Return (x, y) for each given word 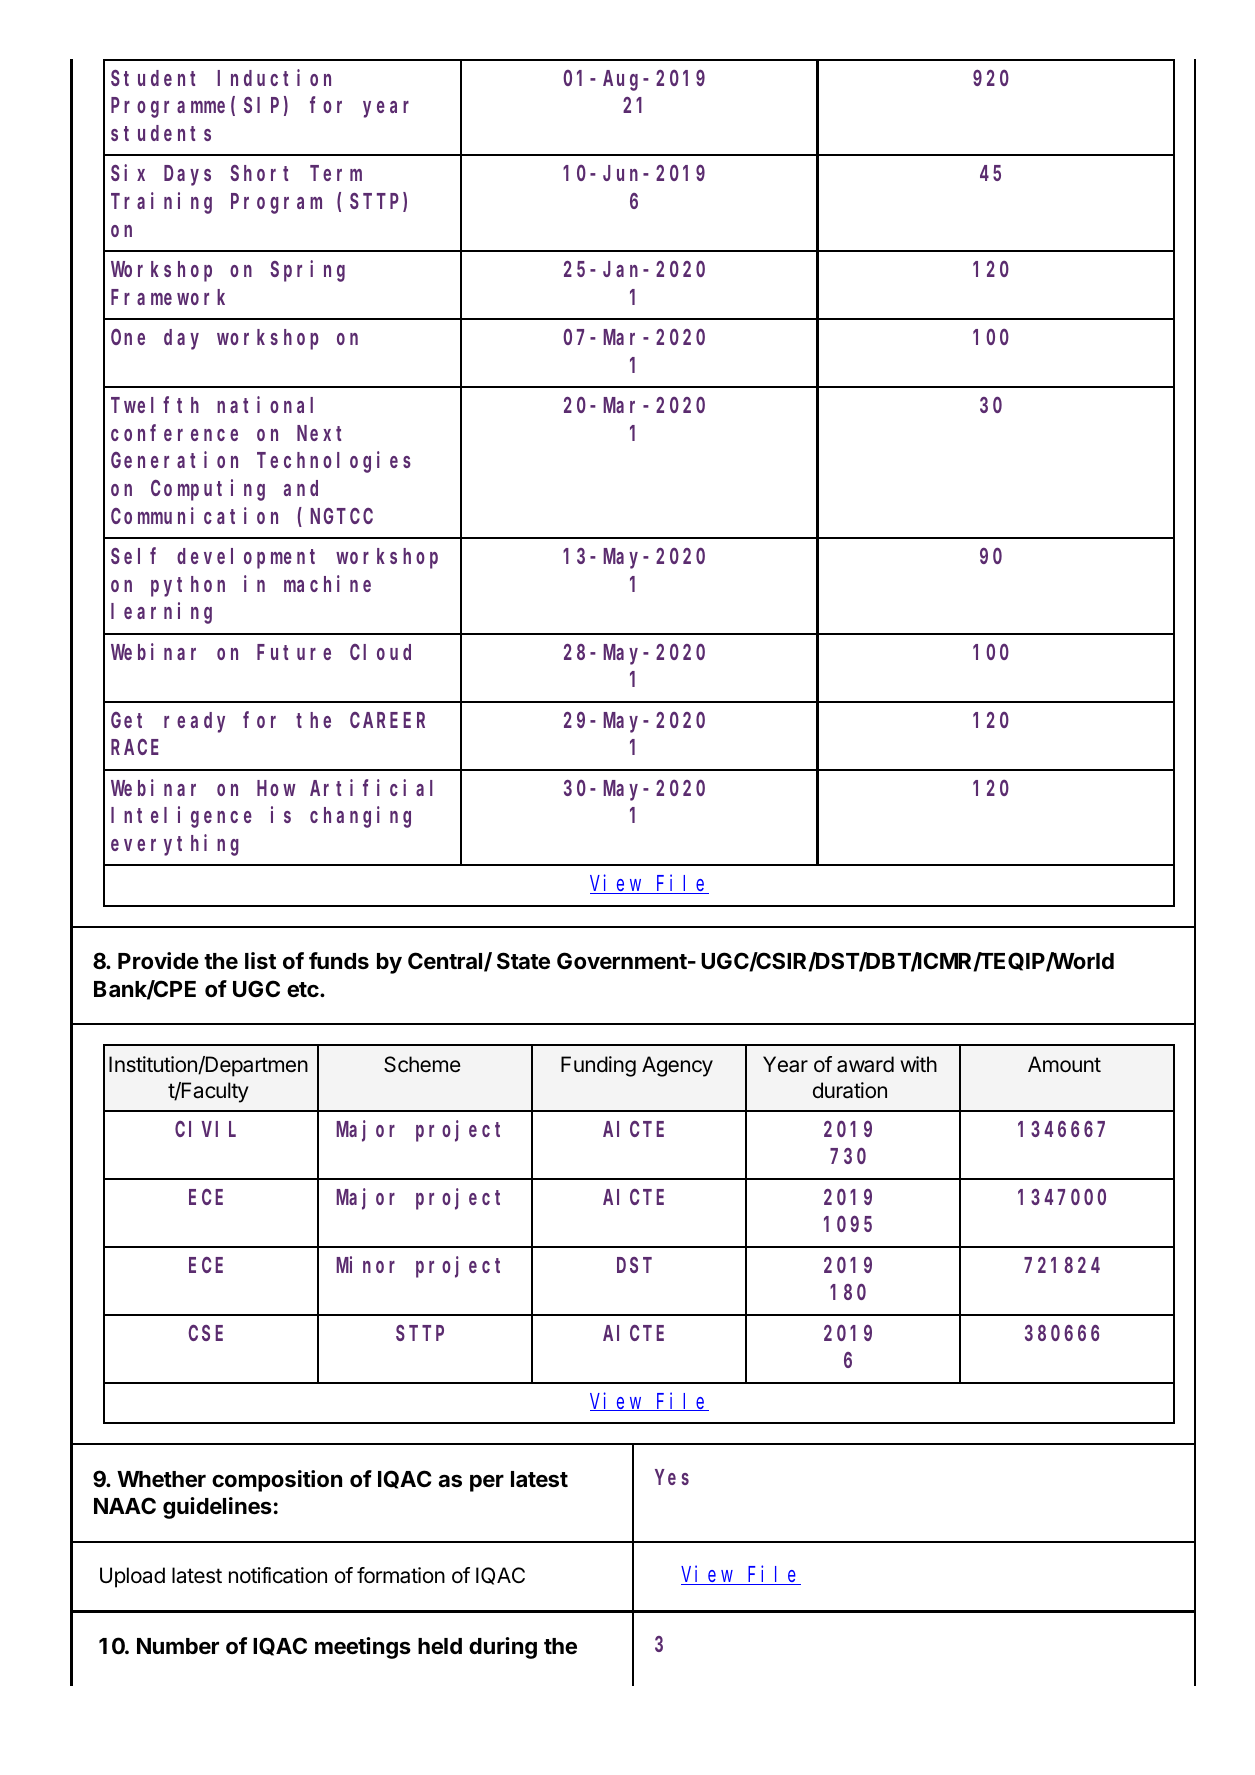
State (523, 961)
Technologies (334, 462)
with (918, 1064)
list (260, 960)
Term (336, 174)
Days (187, 176)
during (503, 1648)
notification (278, 1575)
